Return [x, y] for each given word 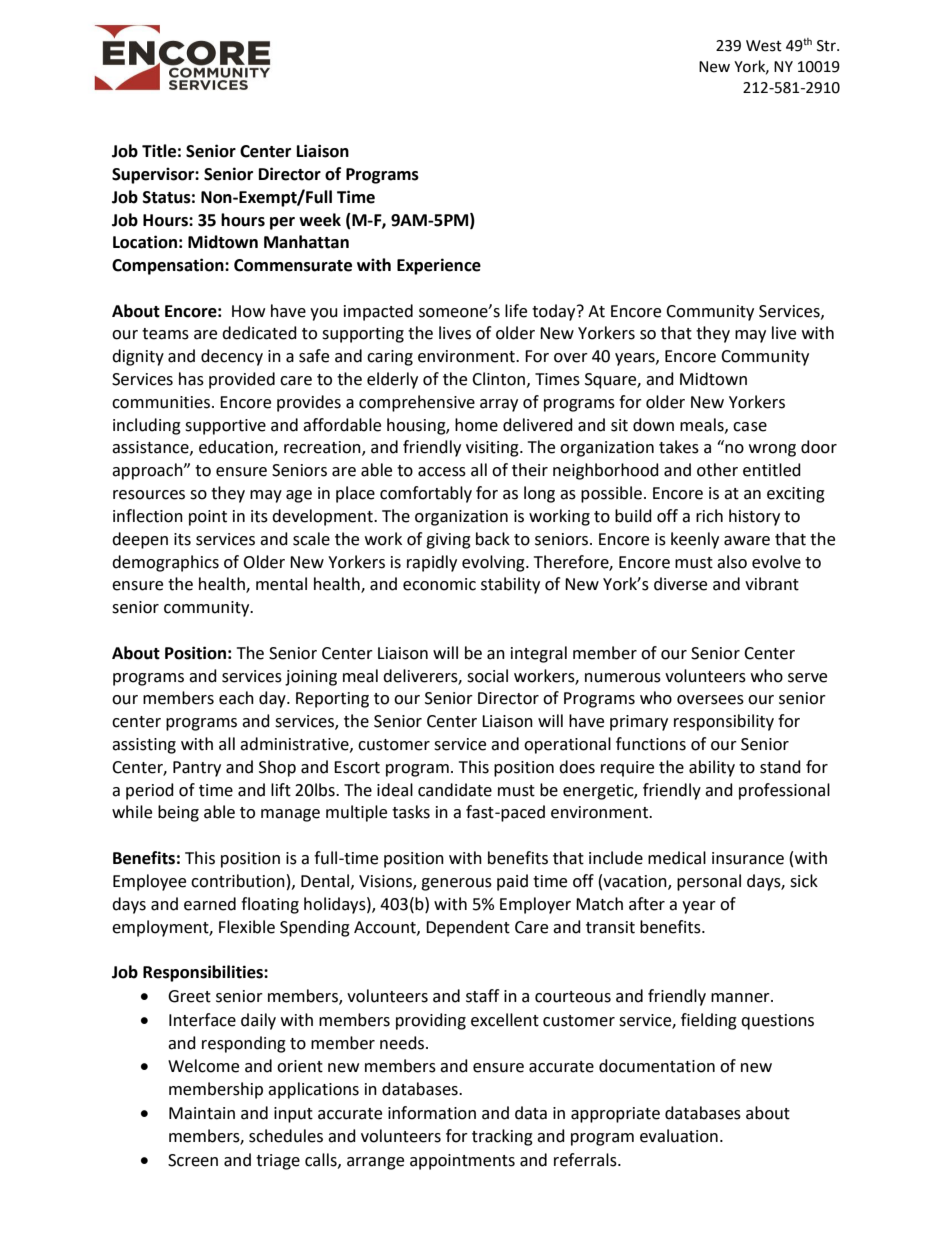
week [320, 220]
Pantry [197, 769]
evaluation [679, 1136]
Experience [439, 266]
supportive [225, 427]
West [764, 46]
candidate [455, 790]
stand [780, 767]
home [476, 425]
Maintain [202, 1113]
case [750, 427]
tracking [502, 1137]
